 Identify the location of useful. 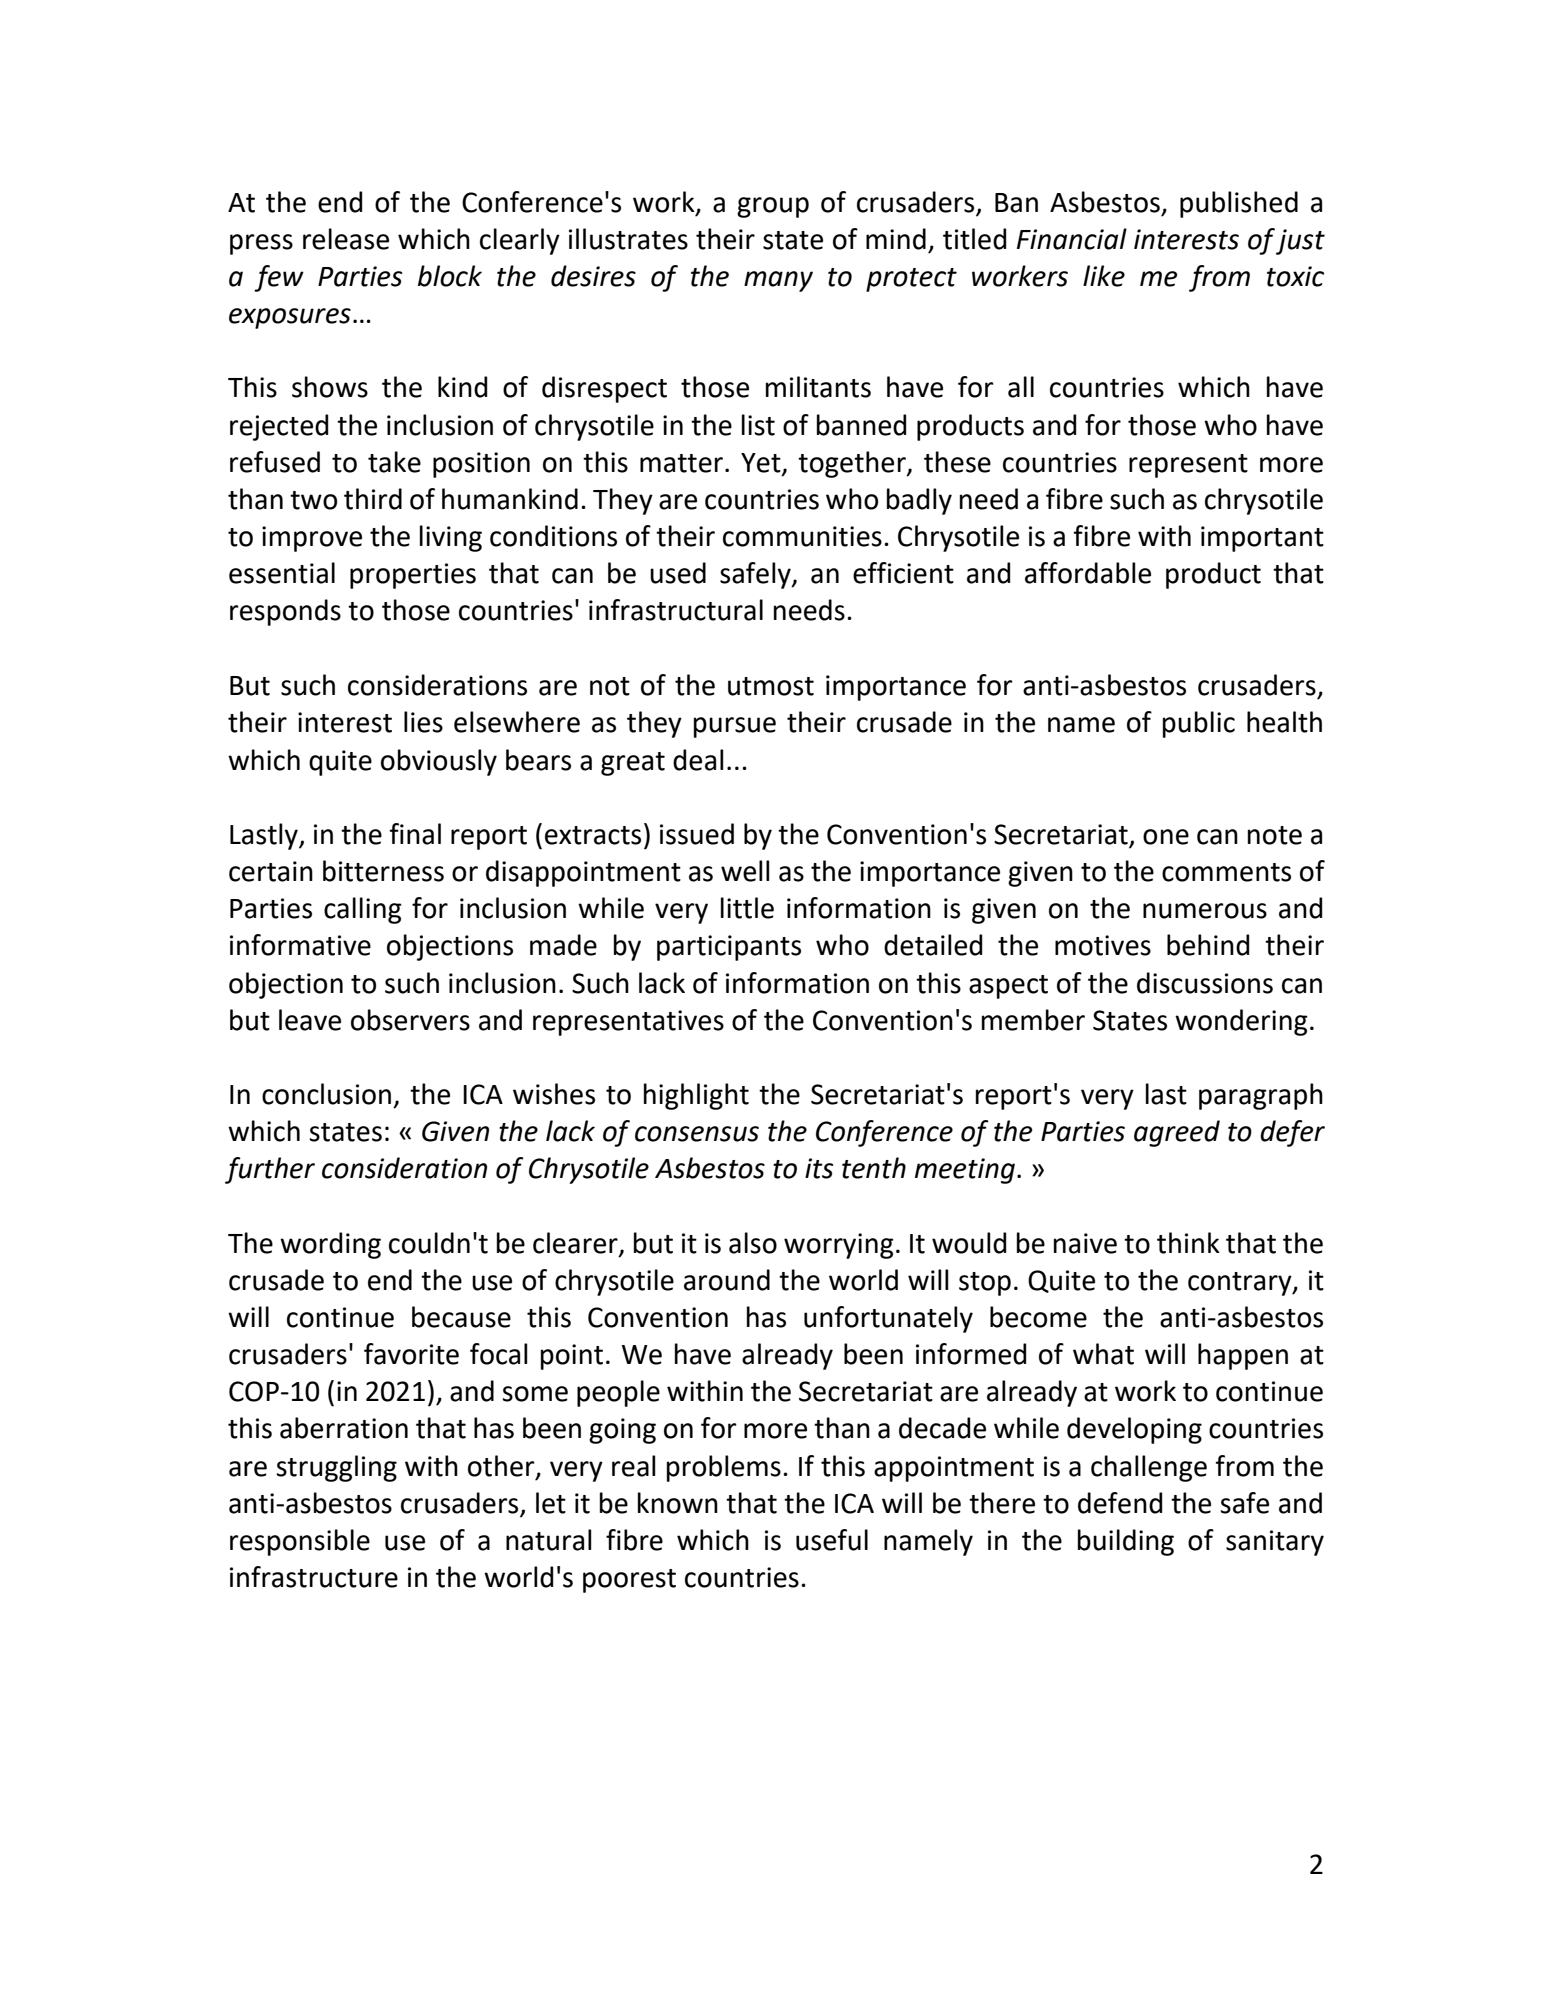
(832, 1540).
